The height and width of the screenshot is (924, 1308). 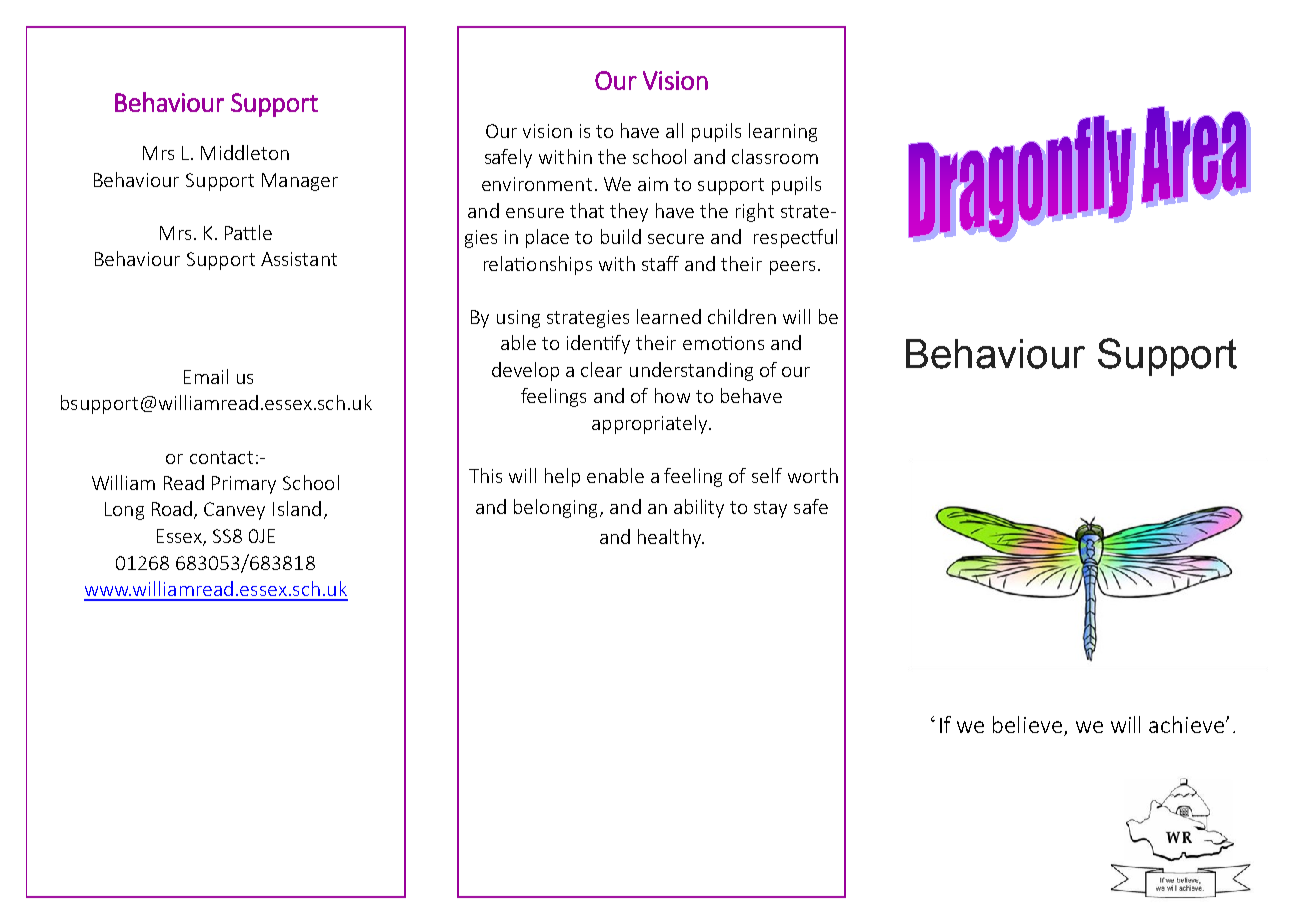 What do you see at coordinates (1027, 724) in the screenshot?
I see `believe` at bounding box center [1027, 724].
